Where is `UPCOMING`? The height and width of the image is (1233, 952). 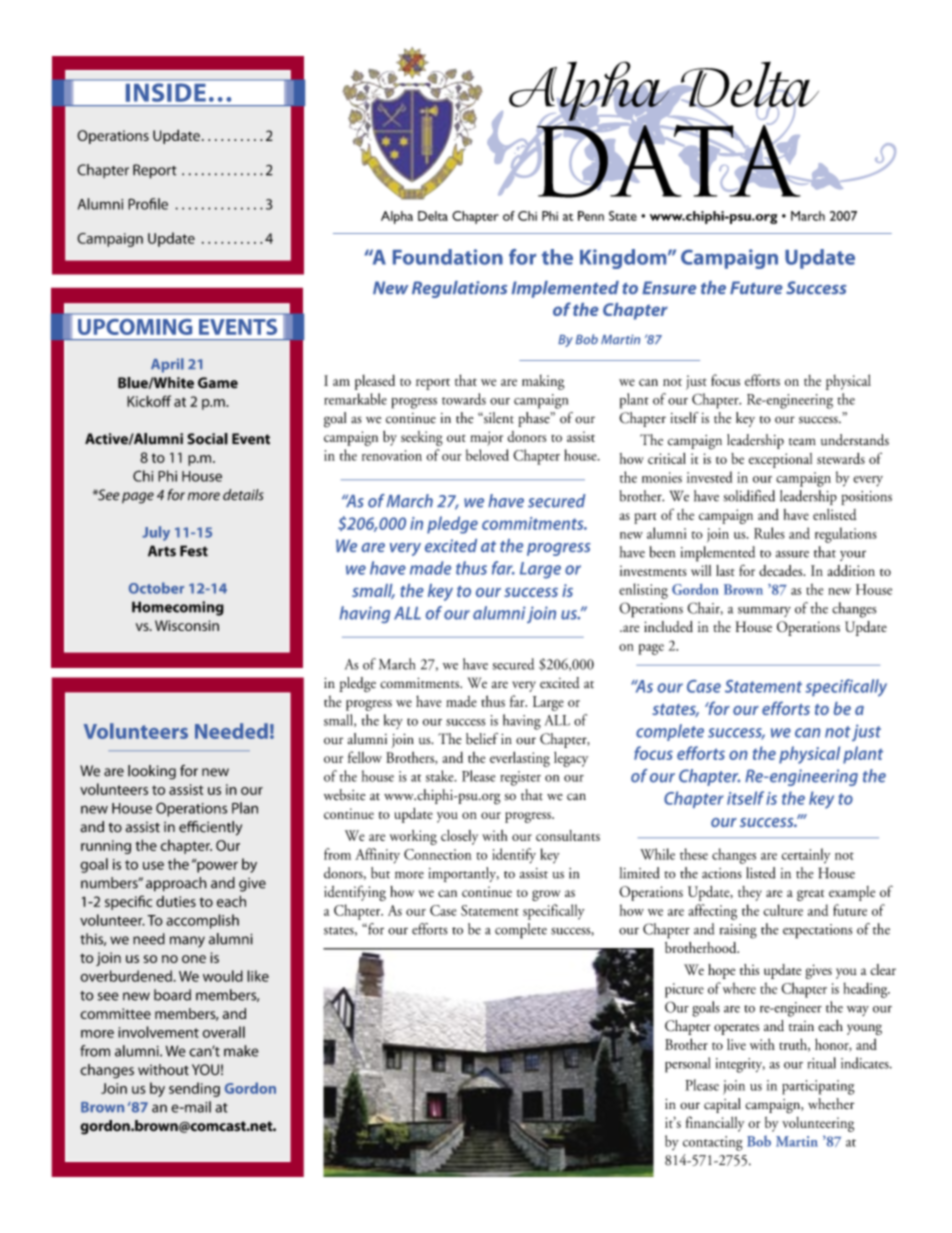 UPCOMING is located at coordinates (135, 327).
